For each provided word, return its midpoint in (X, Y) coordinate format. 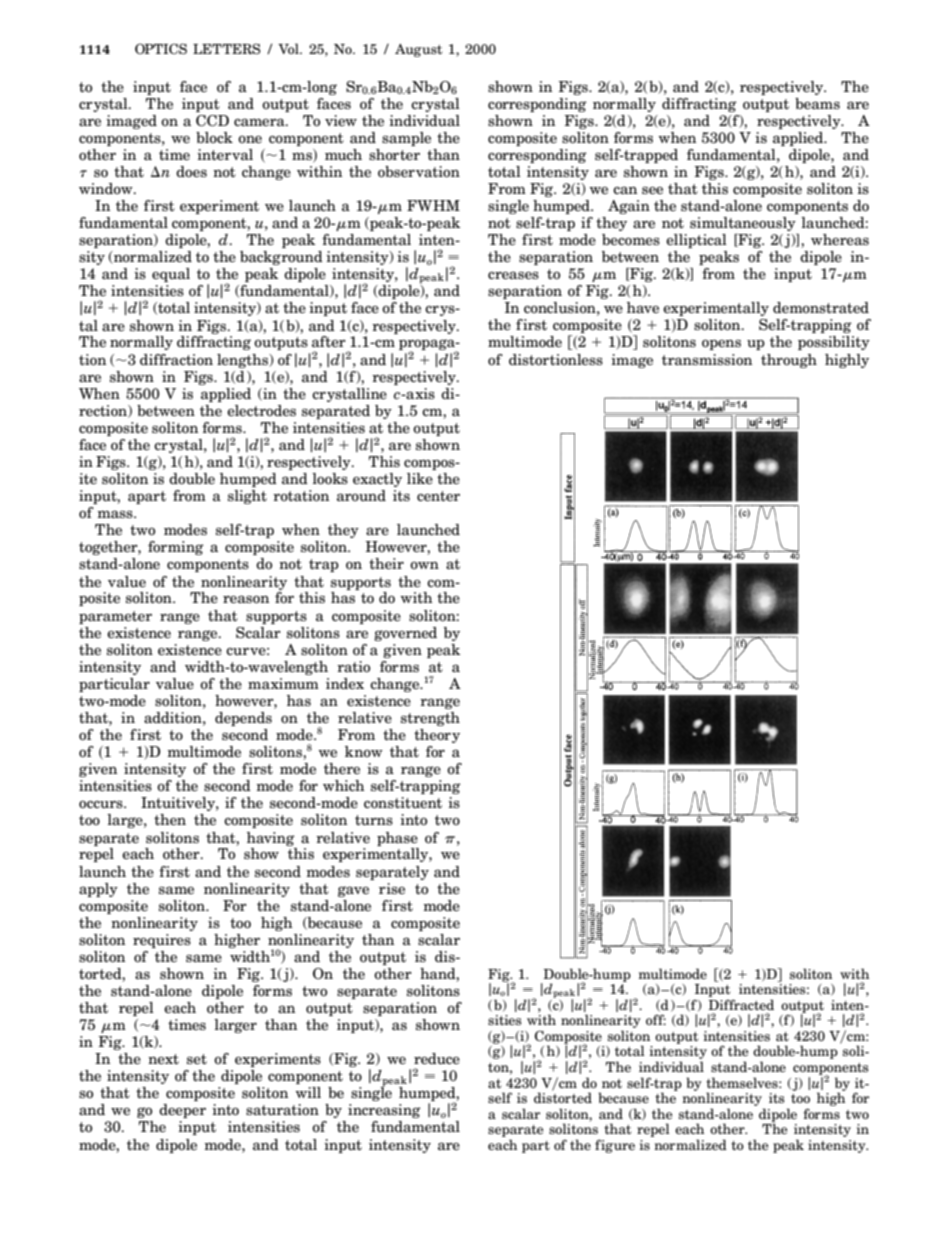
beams (817, 103)
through (789, 361)
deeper (182, 1111)
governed (405, 634)
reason (246, 599)
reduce (437, 1058)
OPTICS (161, 48)
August (418, 50)
